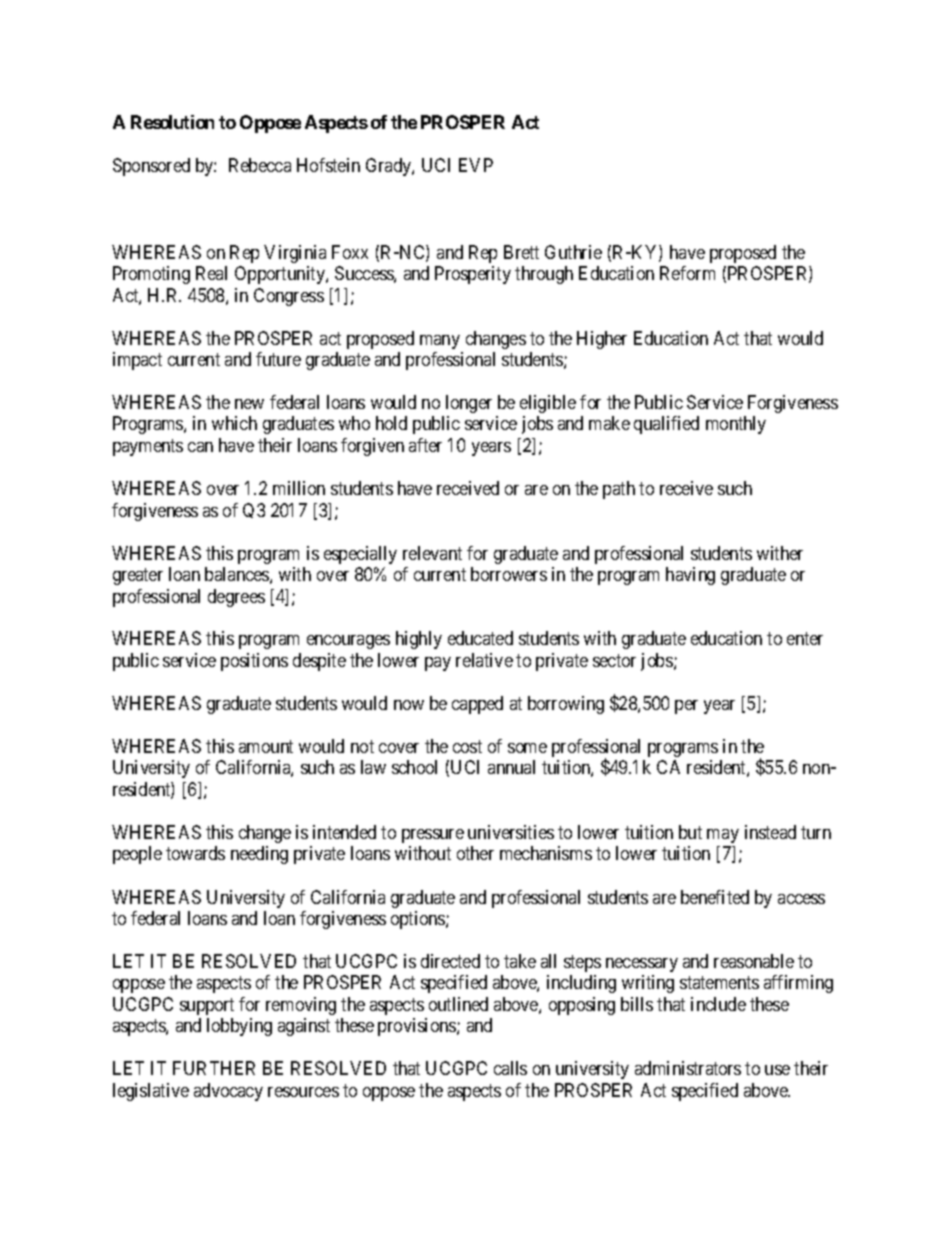 The width and height of the image is (952, 1233). I want to click on Rebecca, so click(260, 165).
